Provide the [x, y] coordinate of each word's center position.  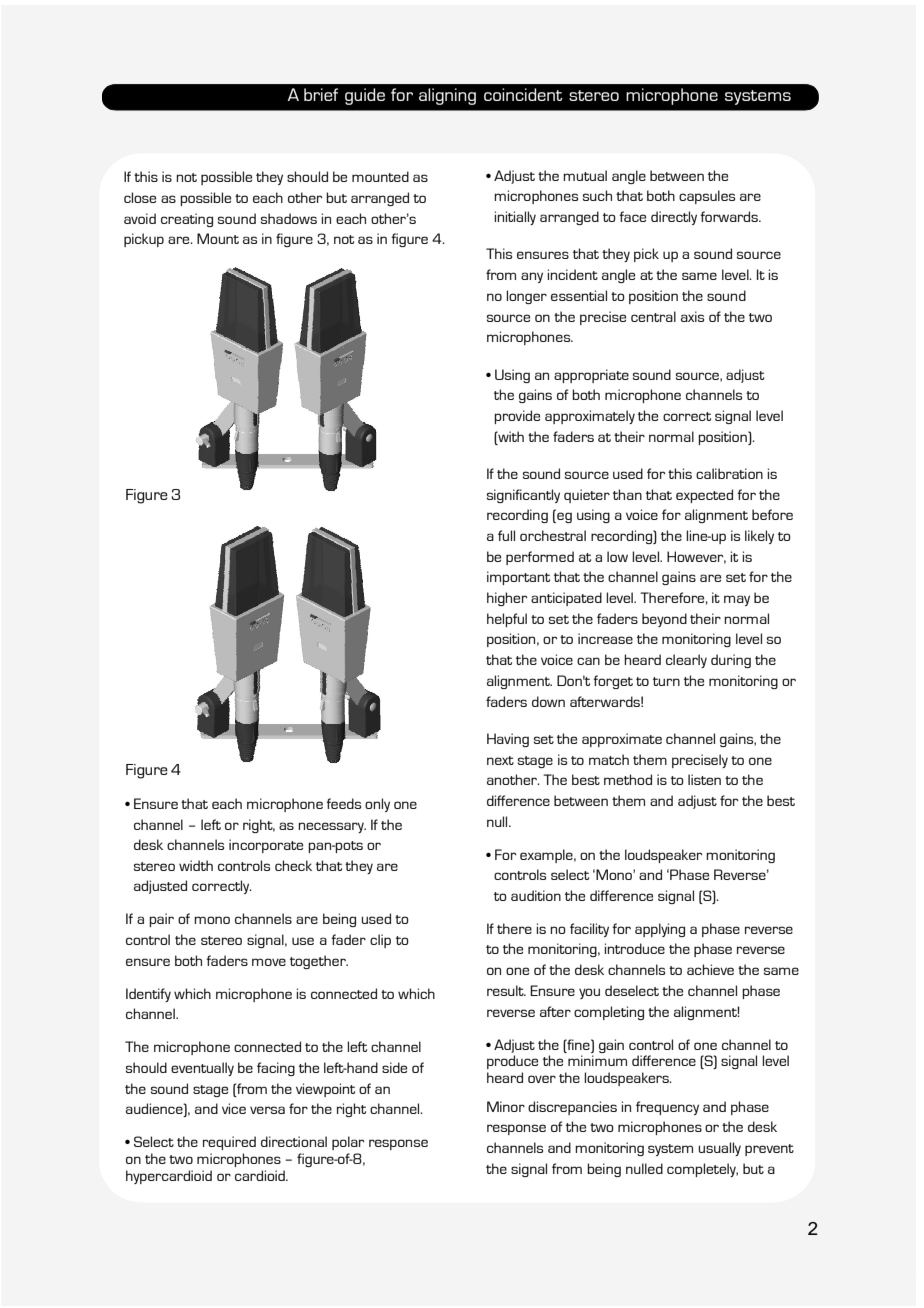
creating [187, 220]
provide [517, 417]
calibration [729, 473]
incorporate [266, 846]
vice [234, 1108]
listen [704, 779]
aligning [447, 96]
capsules [707, 197]
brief [321, 94]
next [500, 760]
